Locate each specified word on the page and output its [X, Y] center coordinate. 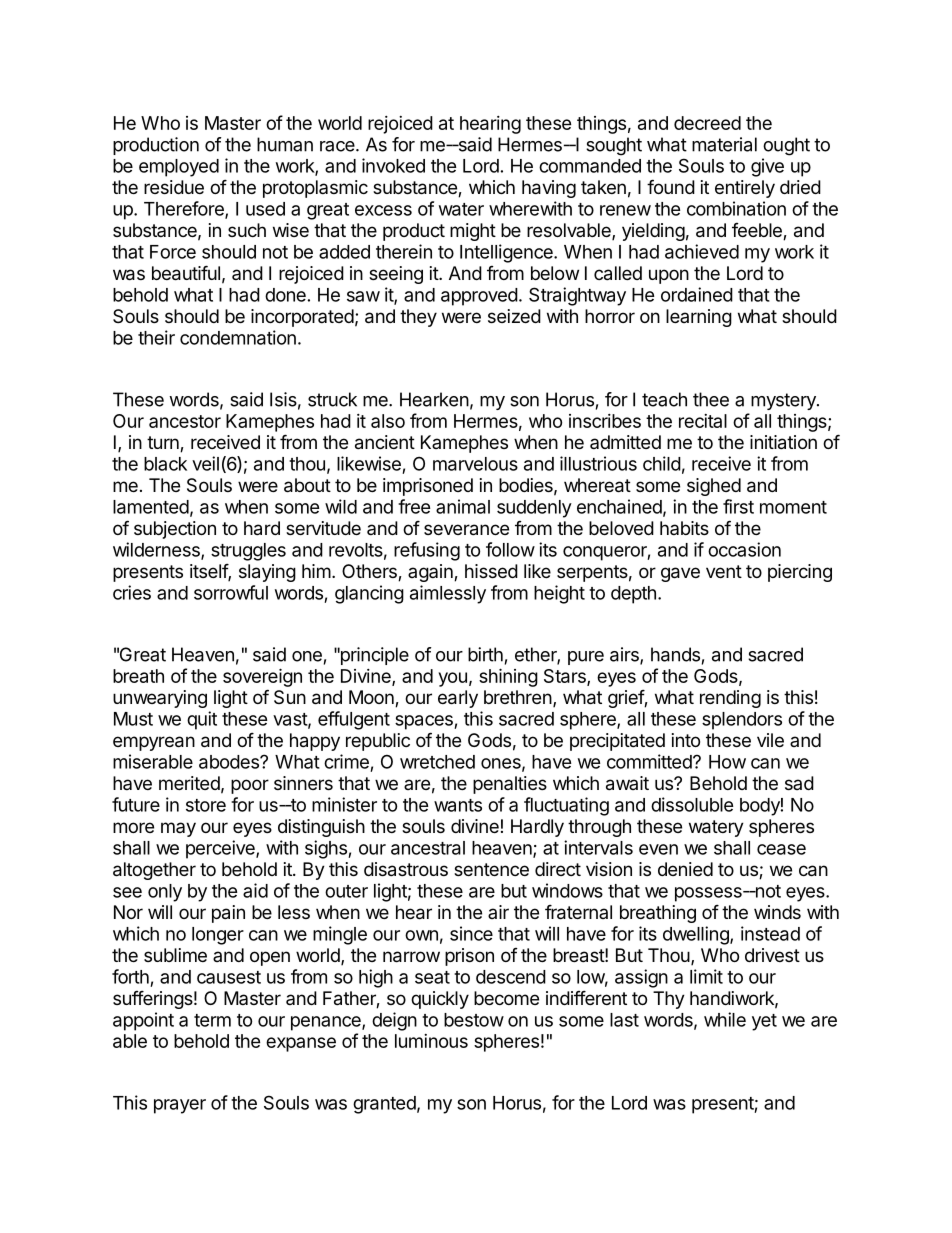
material [724, 144]
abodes [230, 762]
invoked [393, 165]
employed [179, 168]
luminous [431, 1041]
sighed [714, 487]
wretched [437, 762]
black [165, 464]
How [727, 762]
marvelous [475, 464]
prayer [180, 1106]
